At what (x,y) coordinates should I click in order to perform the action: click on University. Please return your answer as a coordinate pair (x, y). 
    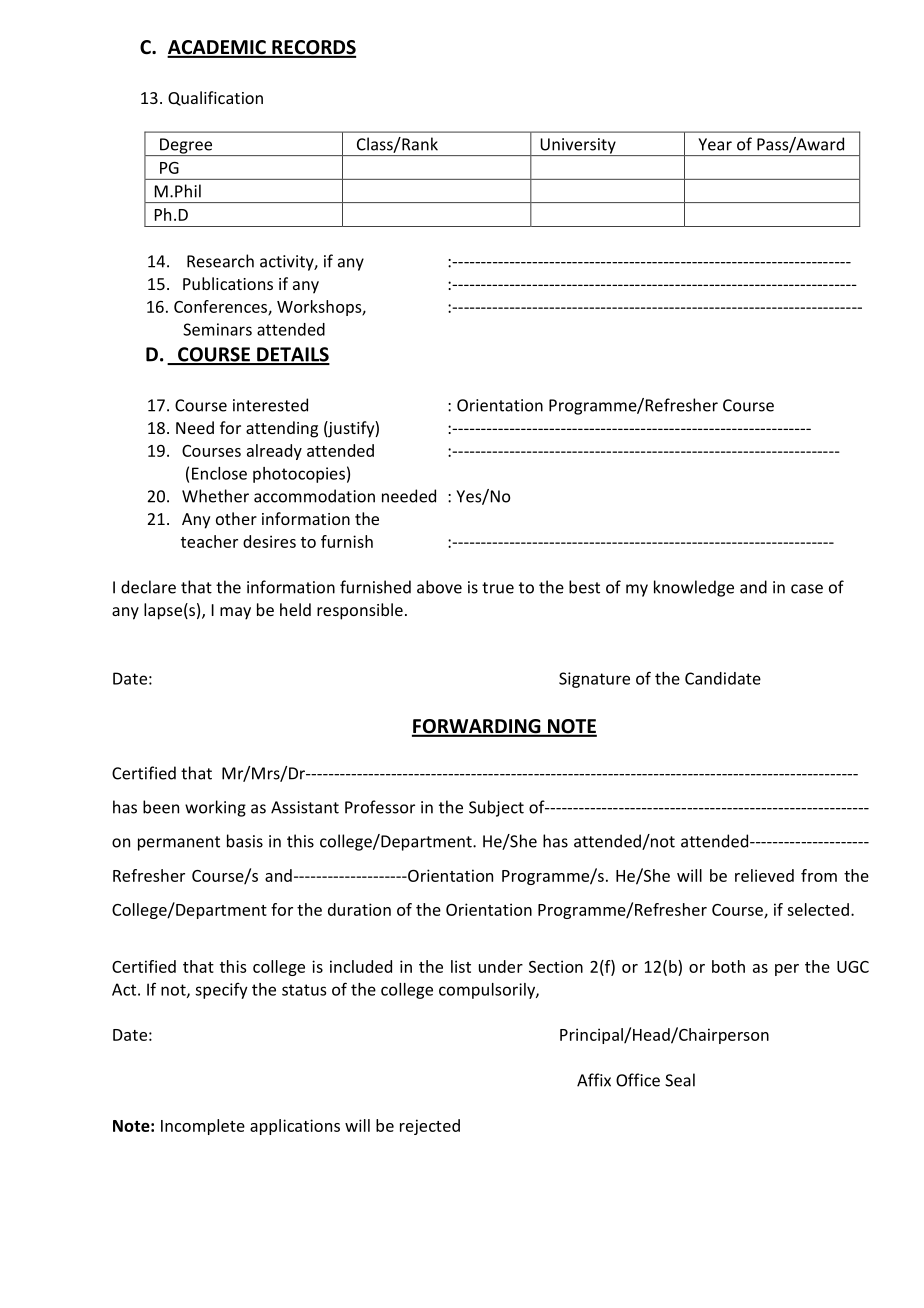
    Looking at the image, I should click on (578, 147).
